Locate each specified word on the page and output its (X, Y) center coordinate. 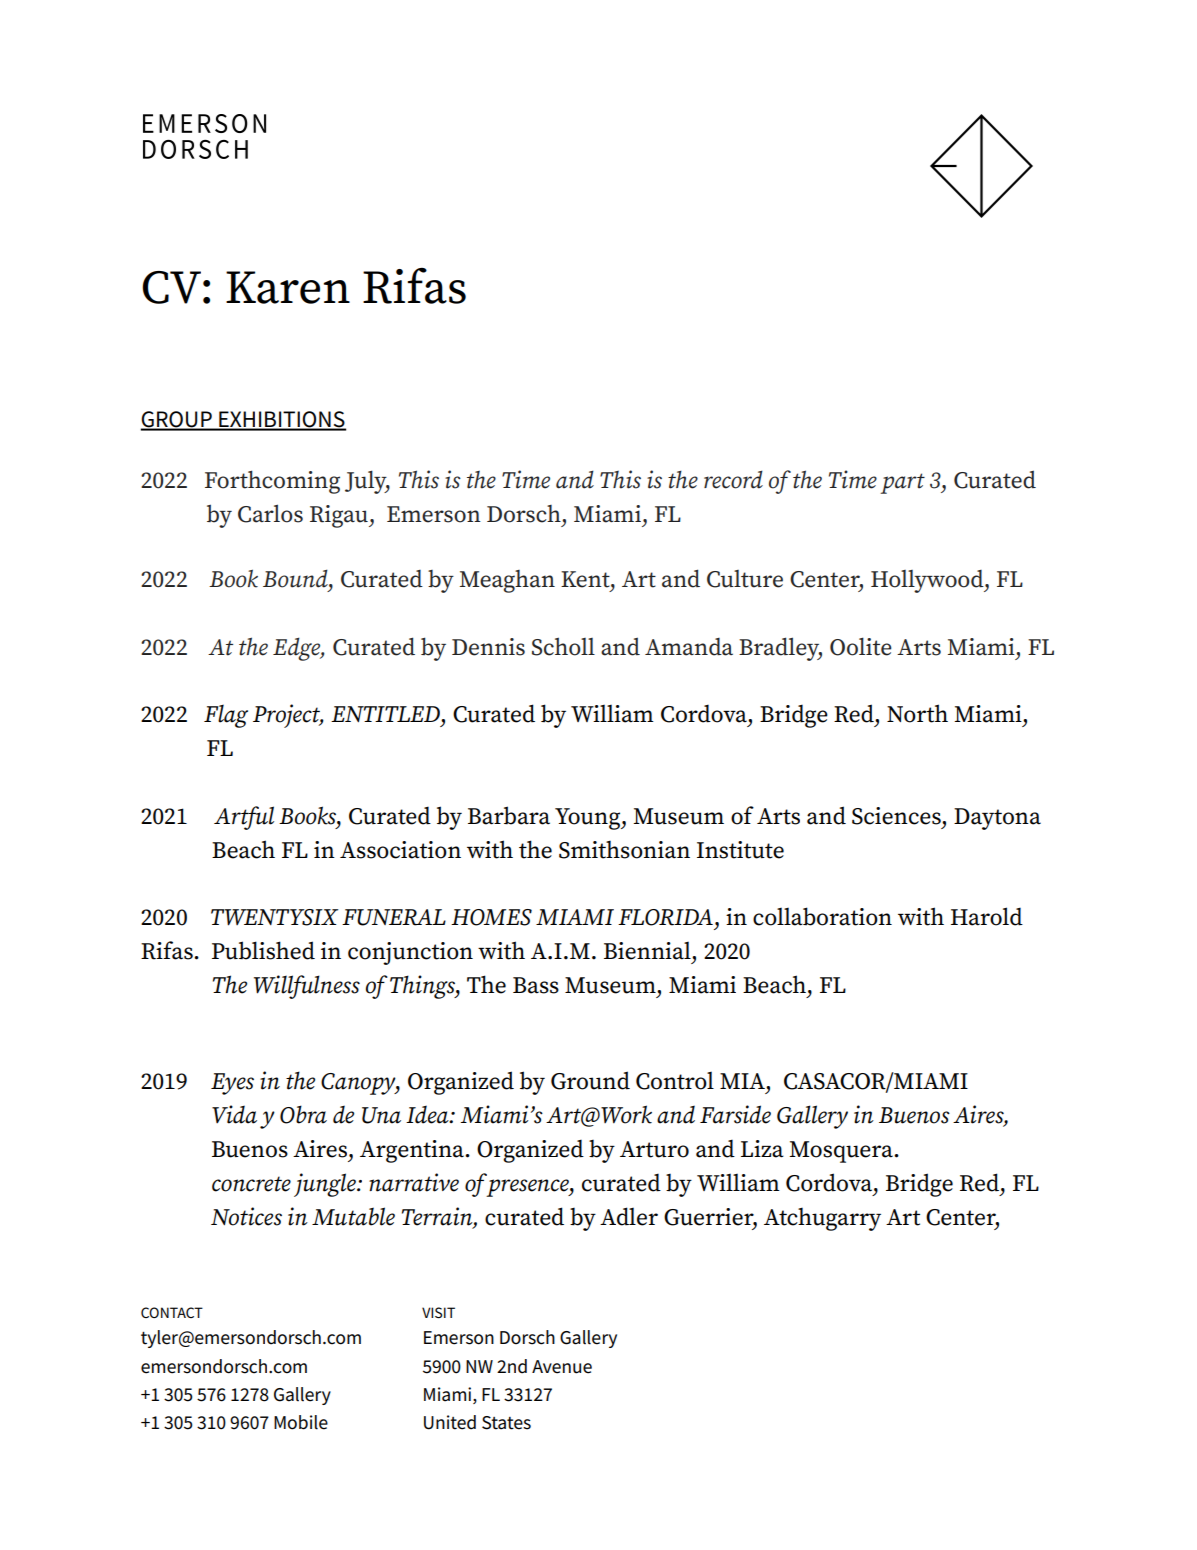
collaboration (822, 916)
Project (288, 716)
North (917, 713)
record (733, 479)
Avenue (562, 1367)
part (902, 483)
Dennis (488, 647)
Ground (590, 1080)
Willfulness (307, 987)
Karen (288, 287)
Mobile (301, 1422)
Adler (629, 1216)
